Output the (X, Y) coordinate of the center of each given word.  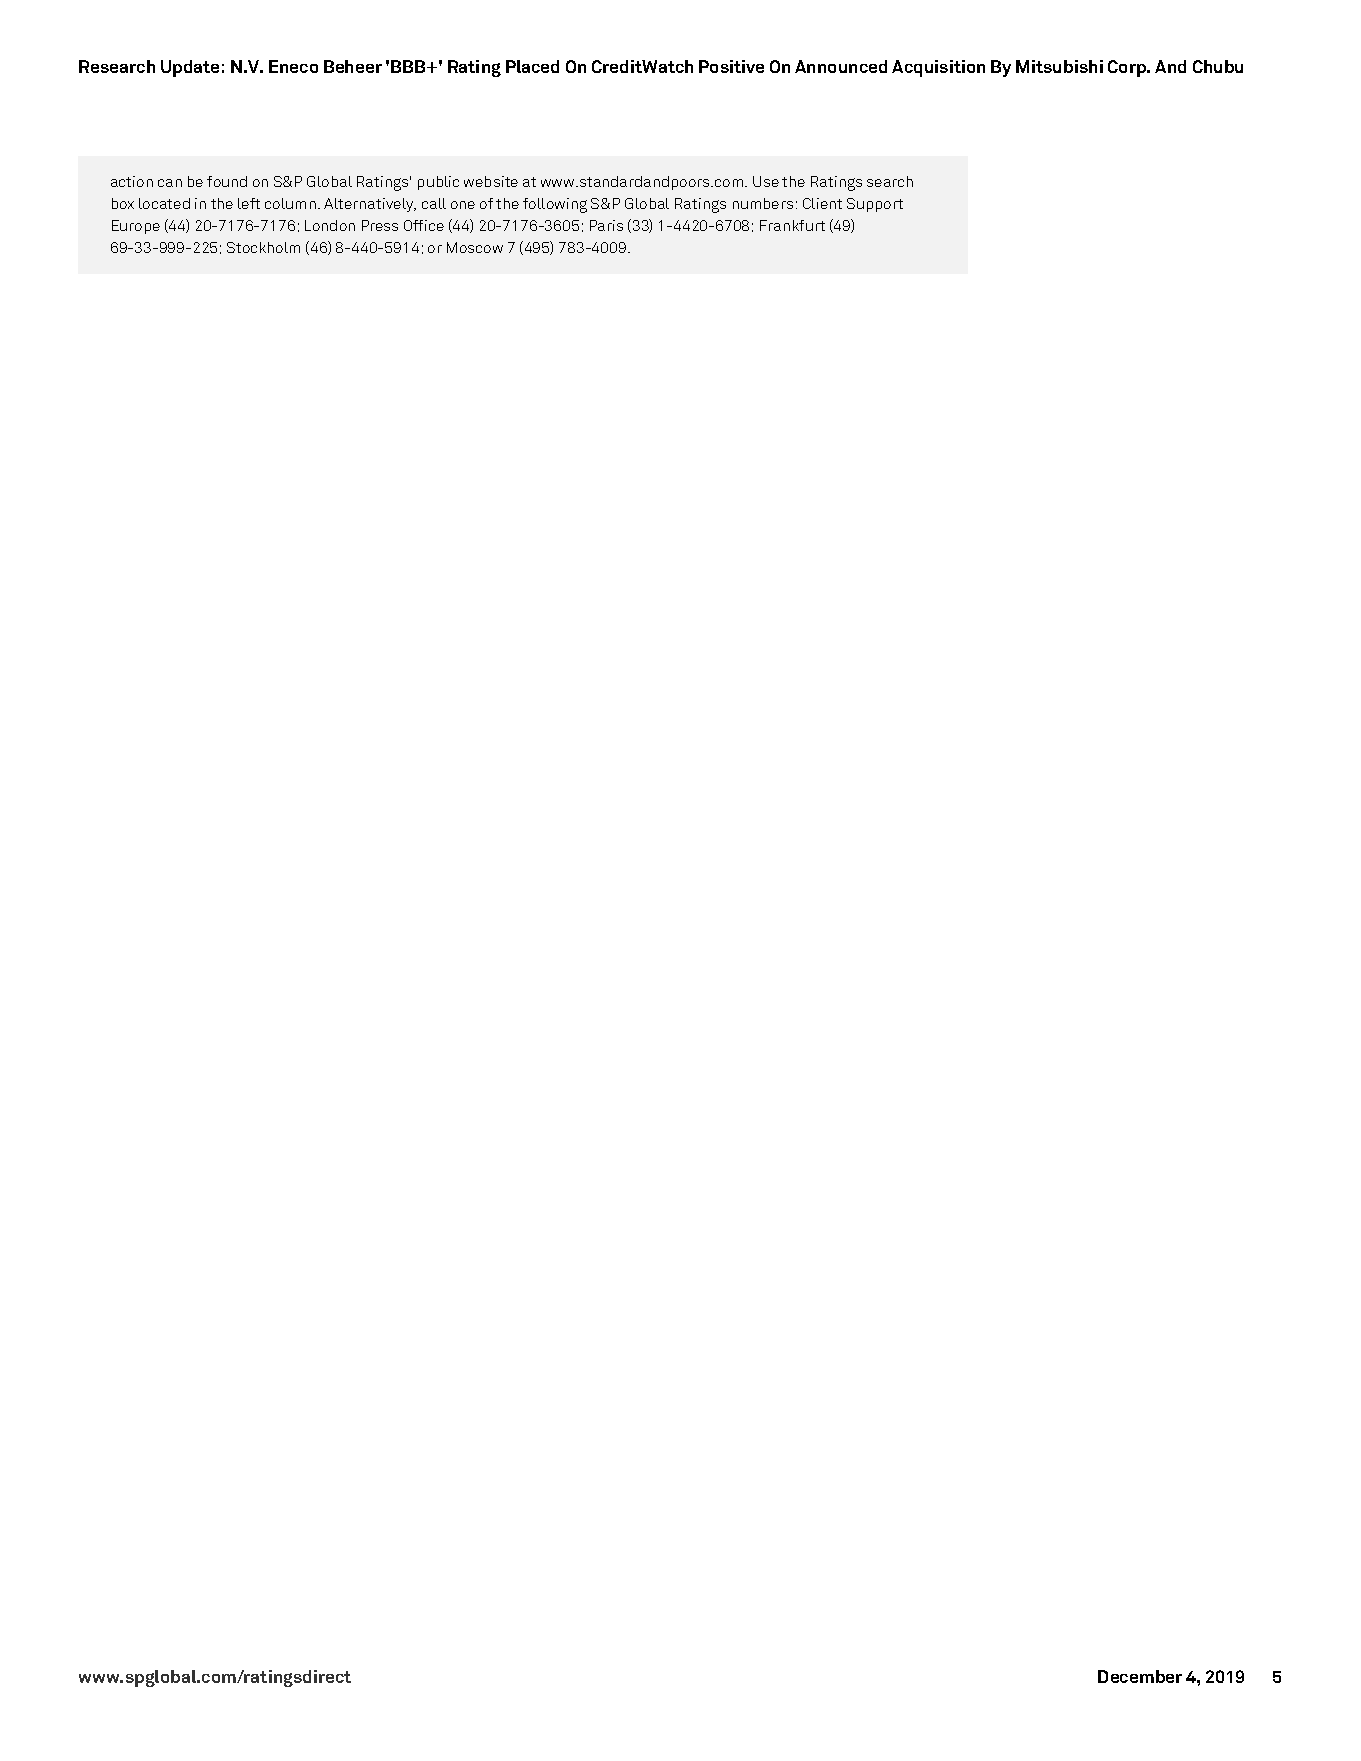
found (227, 181)
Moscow (475, 247)
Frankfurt (792, 225)
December (1140, 1676)
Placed (532, 66)
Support (875, 205)
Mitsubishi (1059, 66)
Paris (606, 225)
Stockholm (263, 247)
